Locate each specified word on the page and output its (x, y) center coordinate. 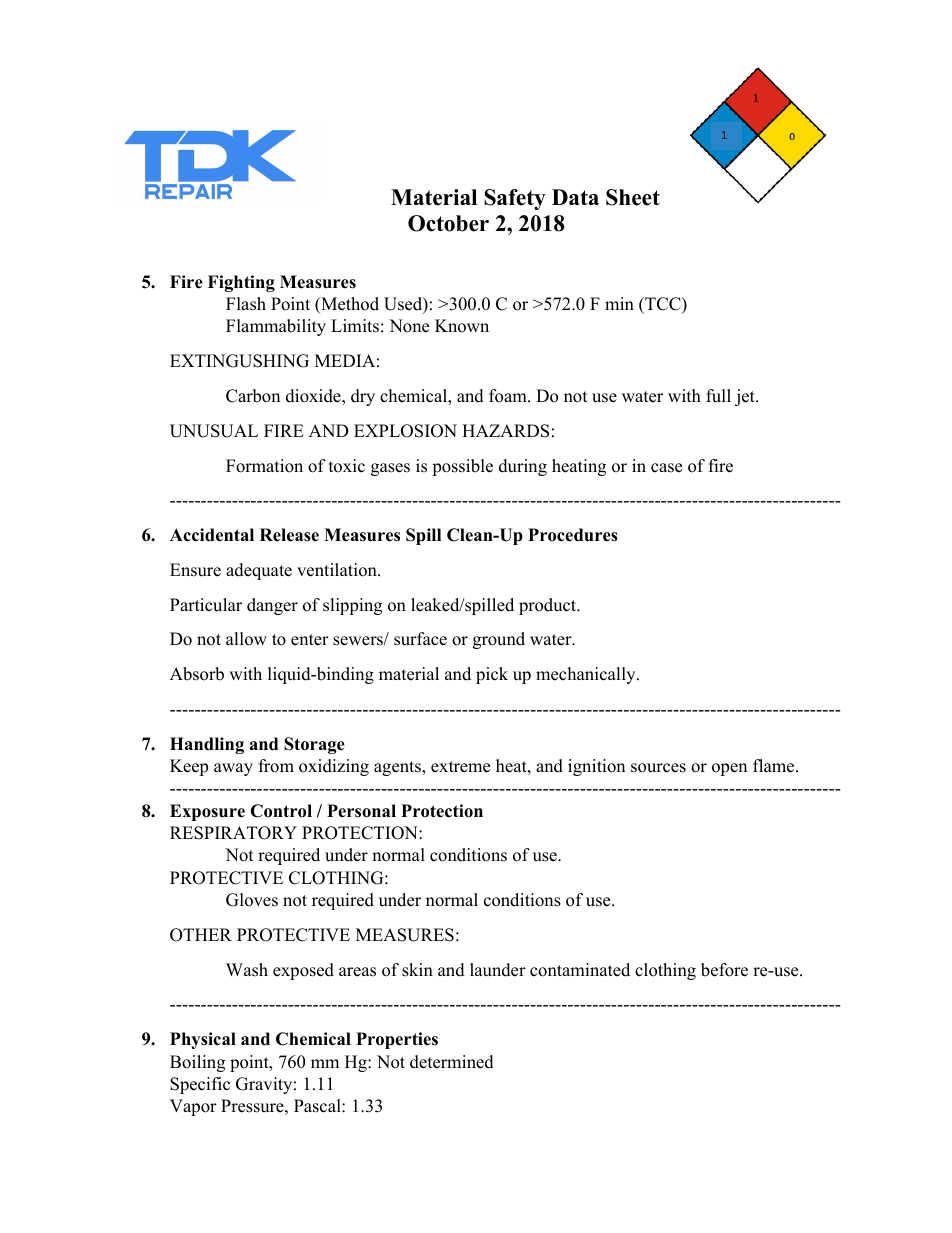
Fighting (241, 283)
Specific (200, 1085)
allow (246, 639)
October (448, 223)
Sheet (633, 197)
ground (499, 640)
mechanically (587, 675)
